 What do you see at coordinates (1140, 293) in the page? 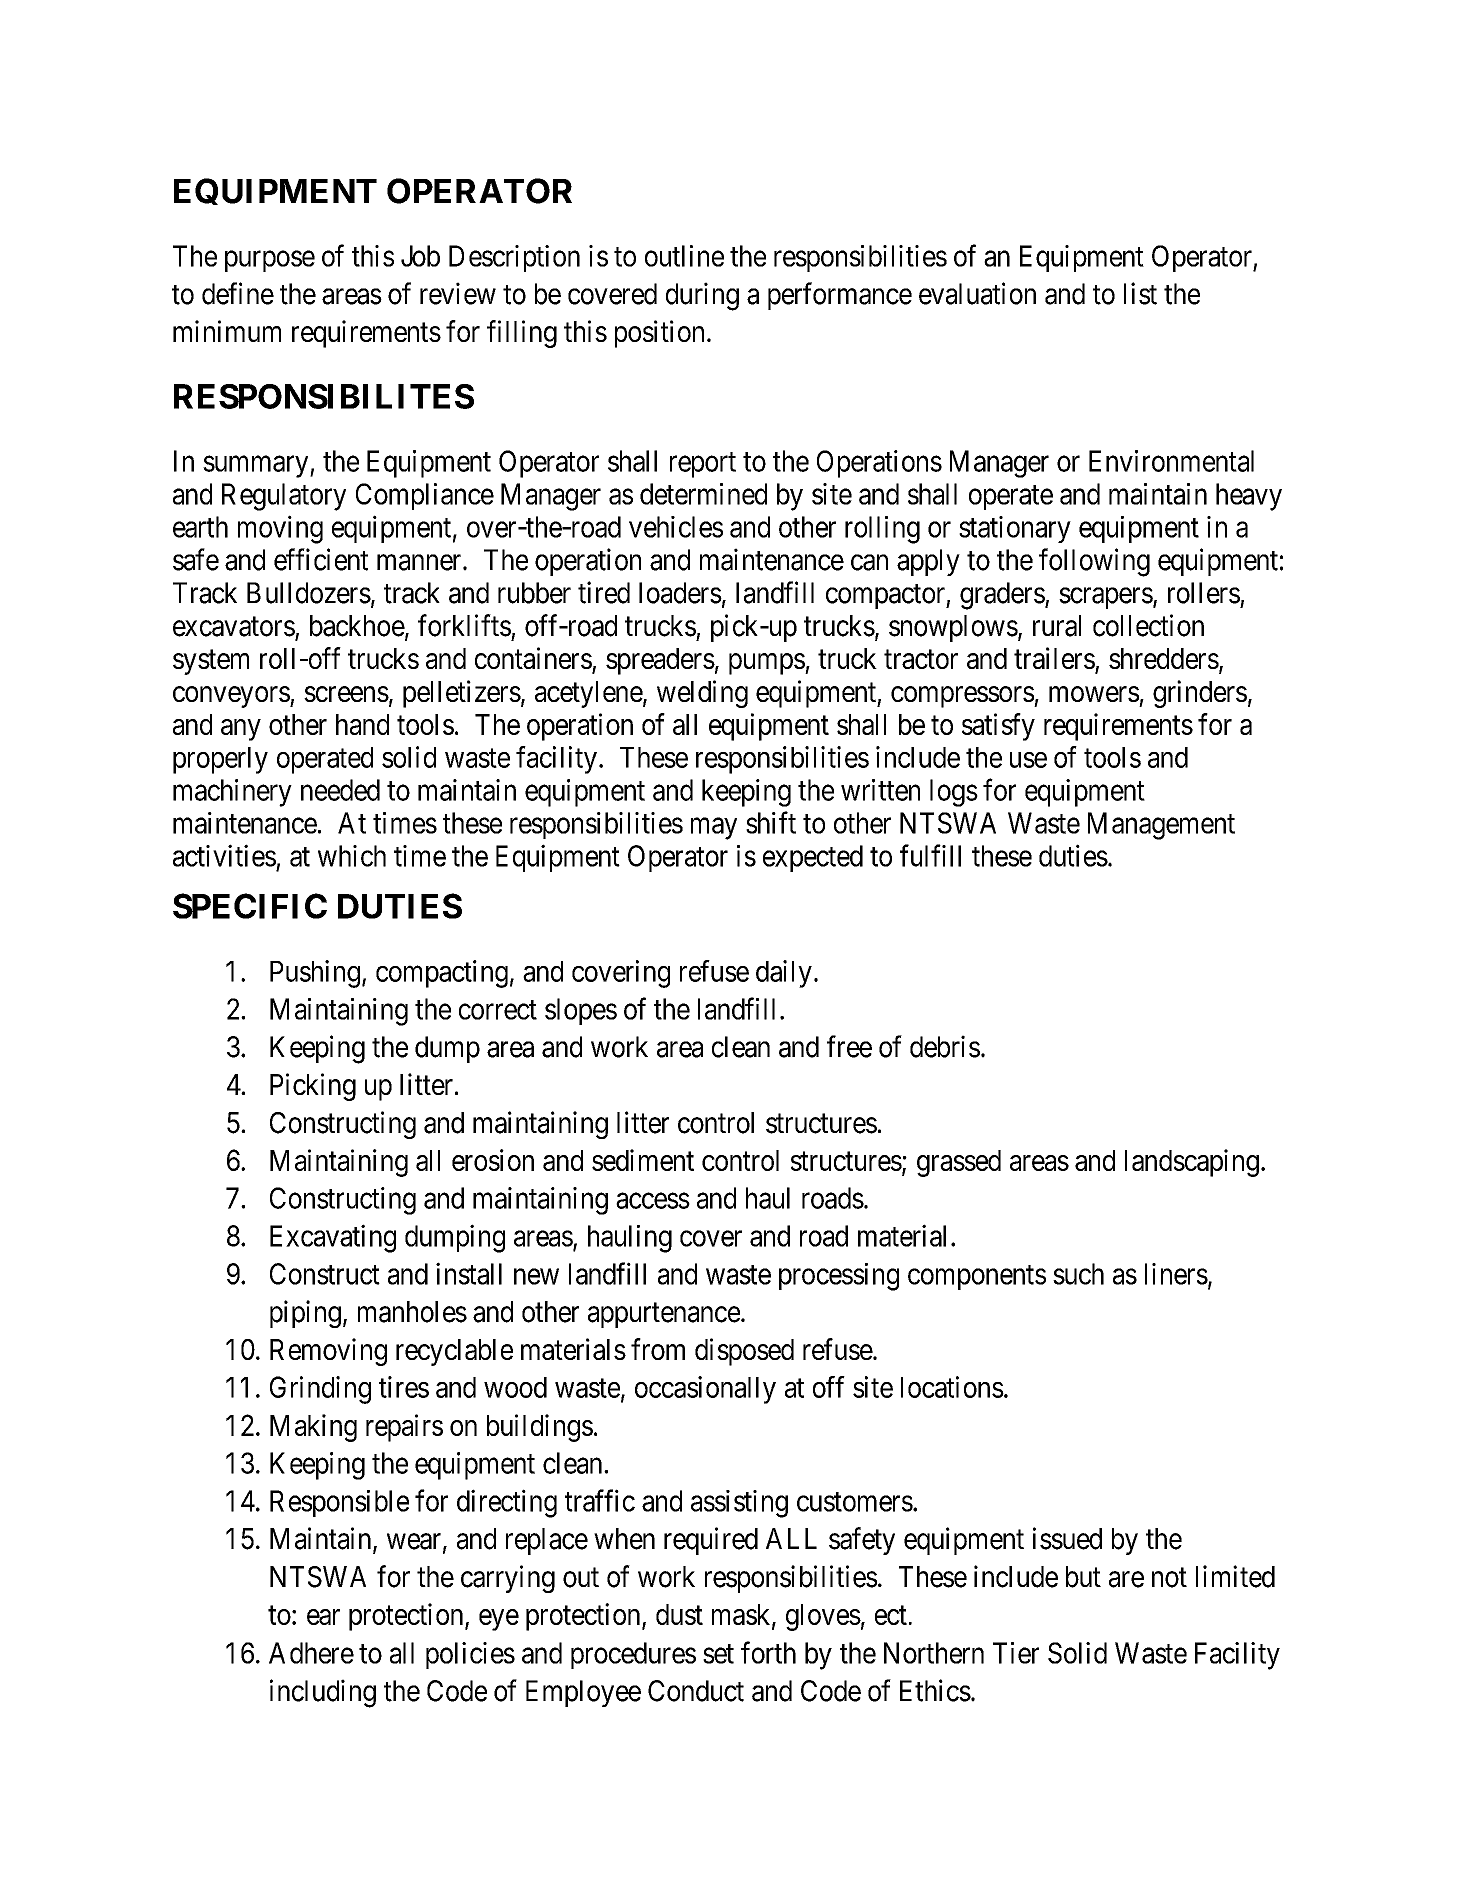
I see `list` at bounding box center [1140, 293].
